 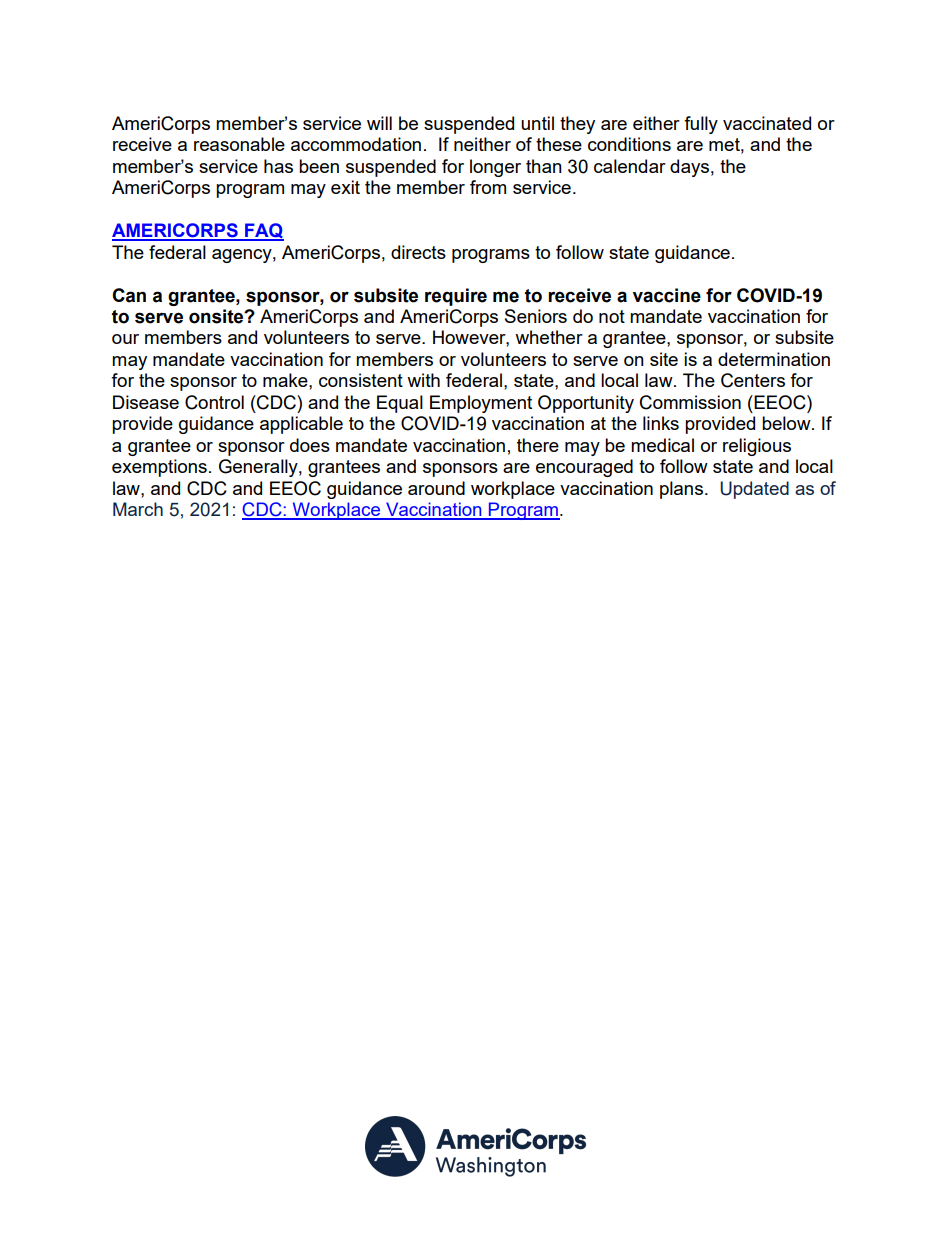 What do you see at coordinates (239, 144) in the screenshot?
I see `reasonable` at bounding box center [239, 144].
